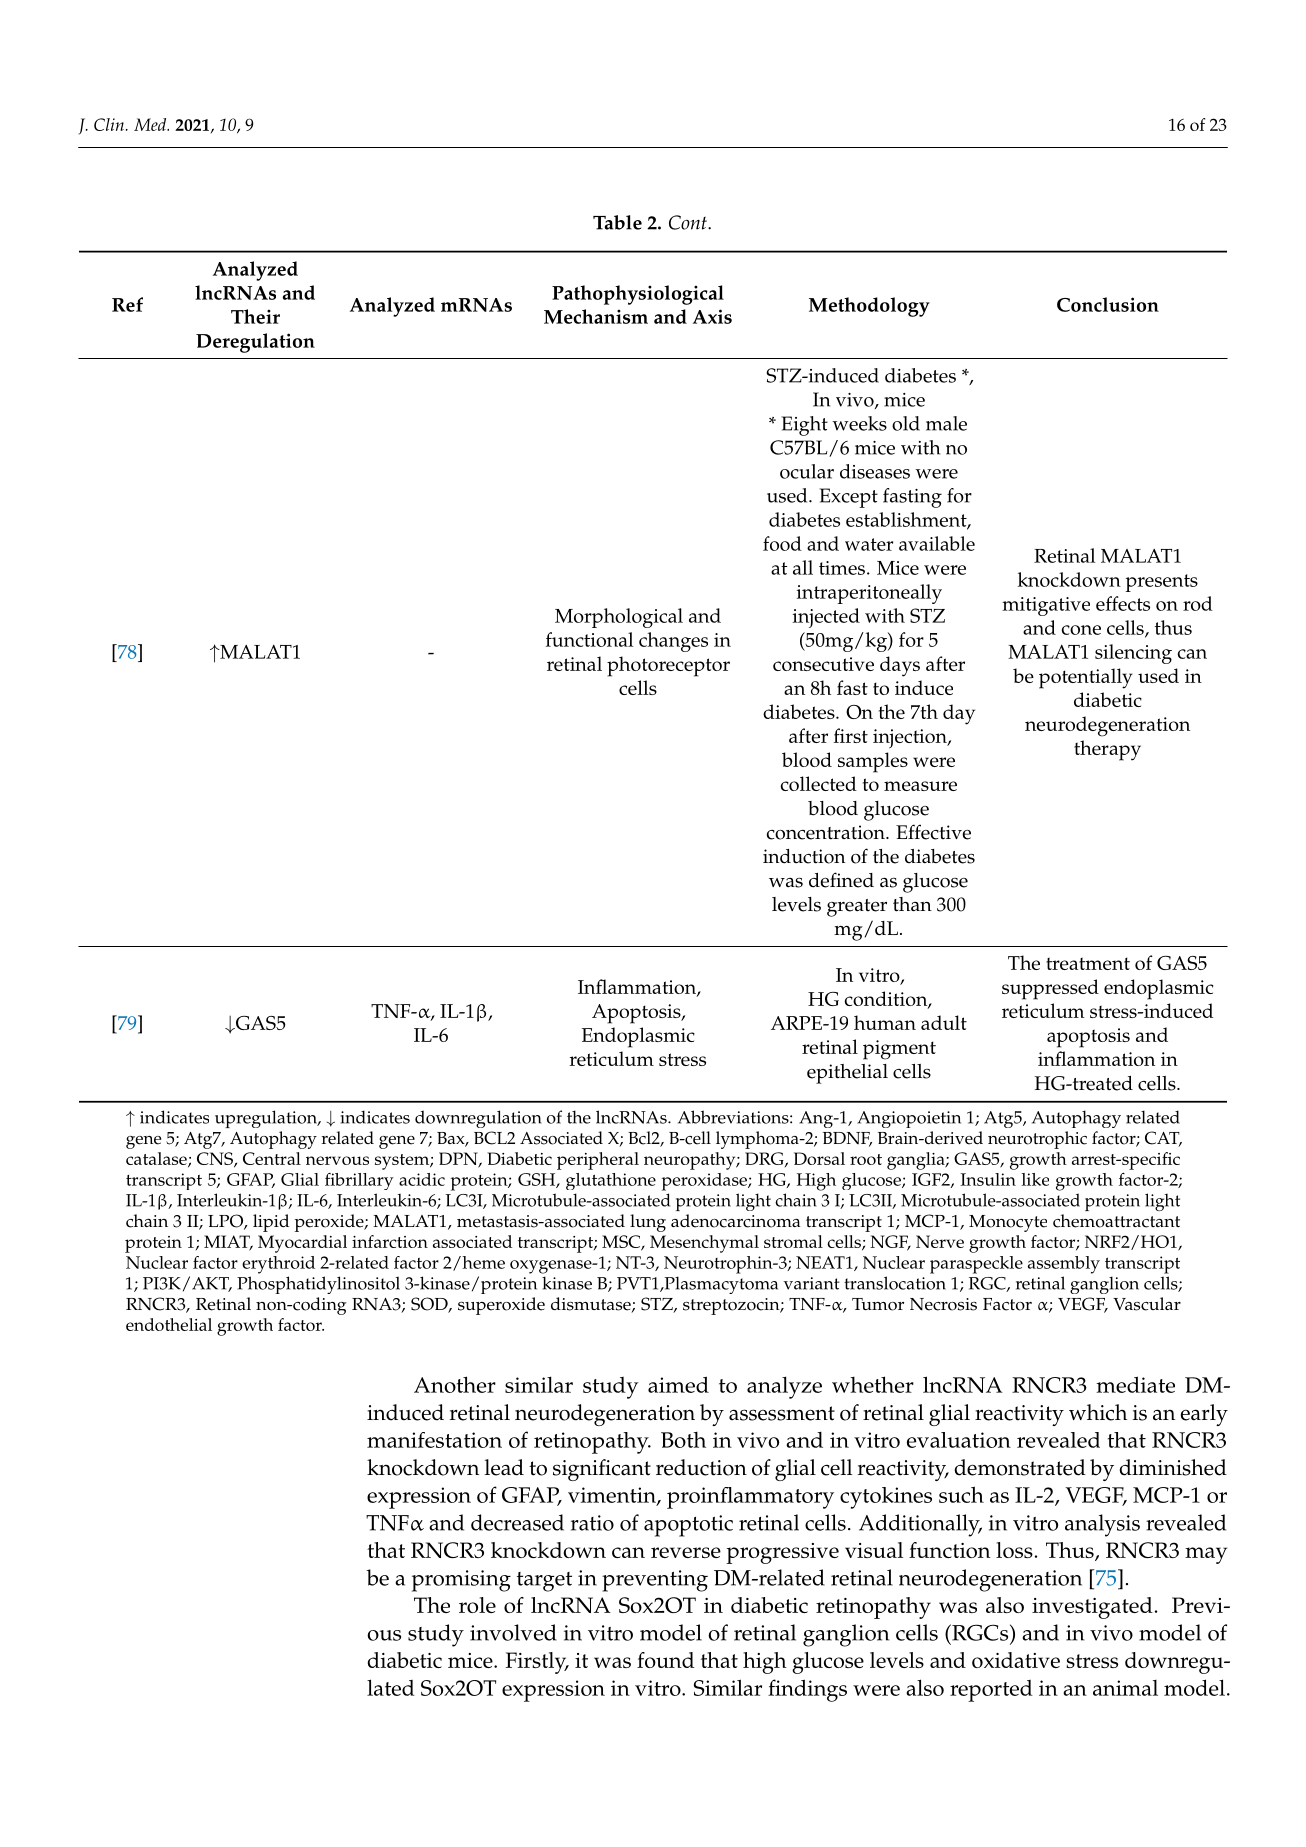 The image size is (1306, 1847). Describe the element at coordinates (272, 1158) in the page. I see `Central` at that location.
